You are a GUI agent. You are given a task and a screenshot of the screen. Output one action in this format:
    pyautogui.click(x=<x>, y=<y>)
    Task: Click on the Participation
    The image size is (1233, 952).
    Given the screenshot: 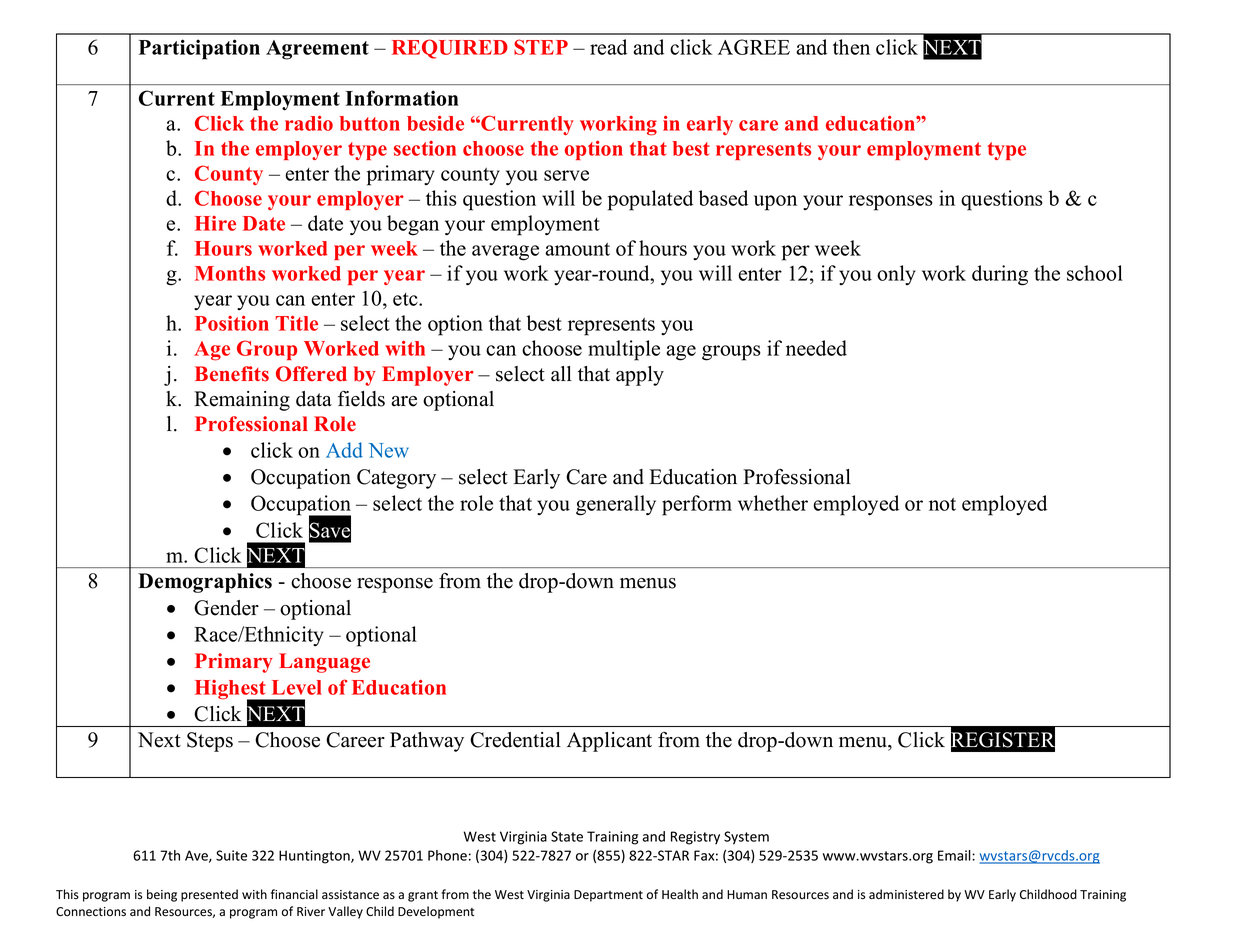 What is the action you would take?
    pyautogui.click(x=199, y=49)
